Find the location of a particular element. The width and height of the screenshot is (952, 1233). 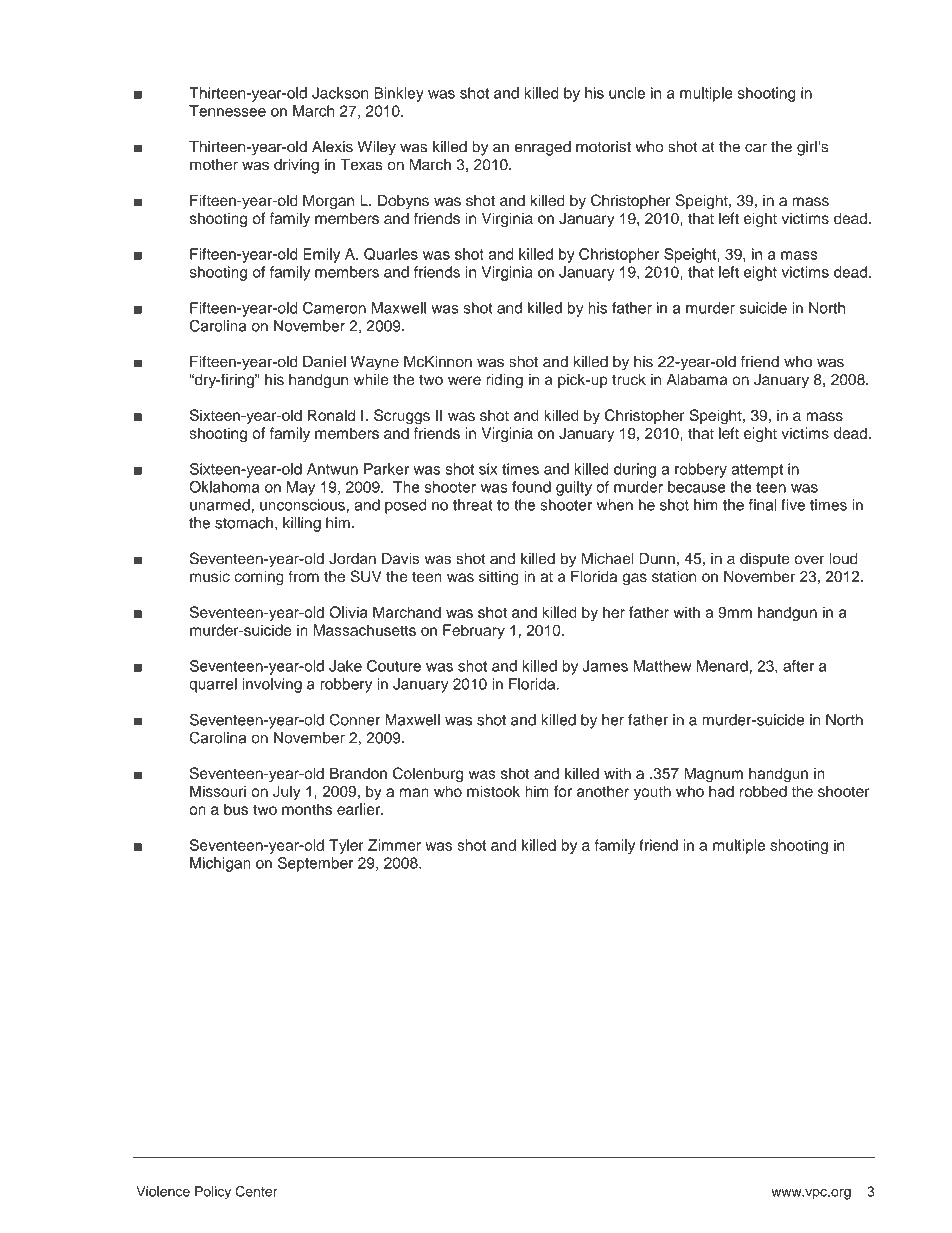

mistook is located at coordinates (493, 791).
